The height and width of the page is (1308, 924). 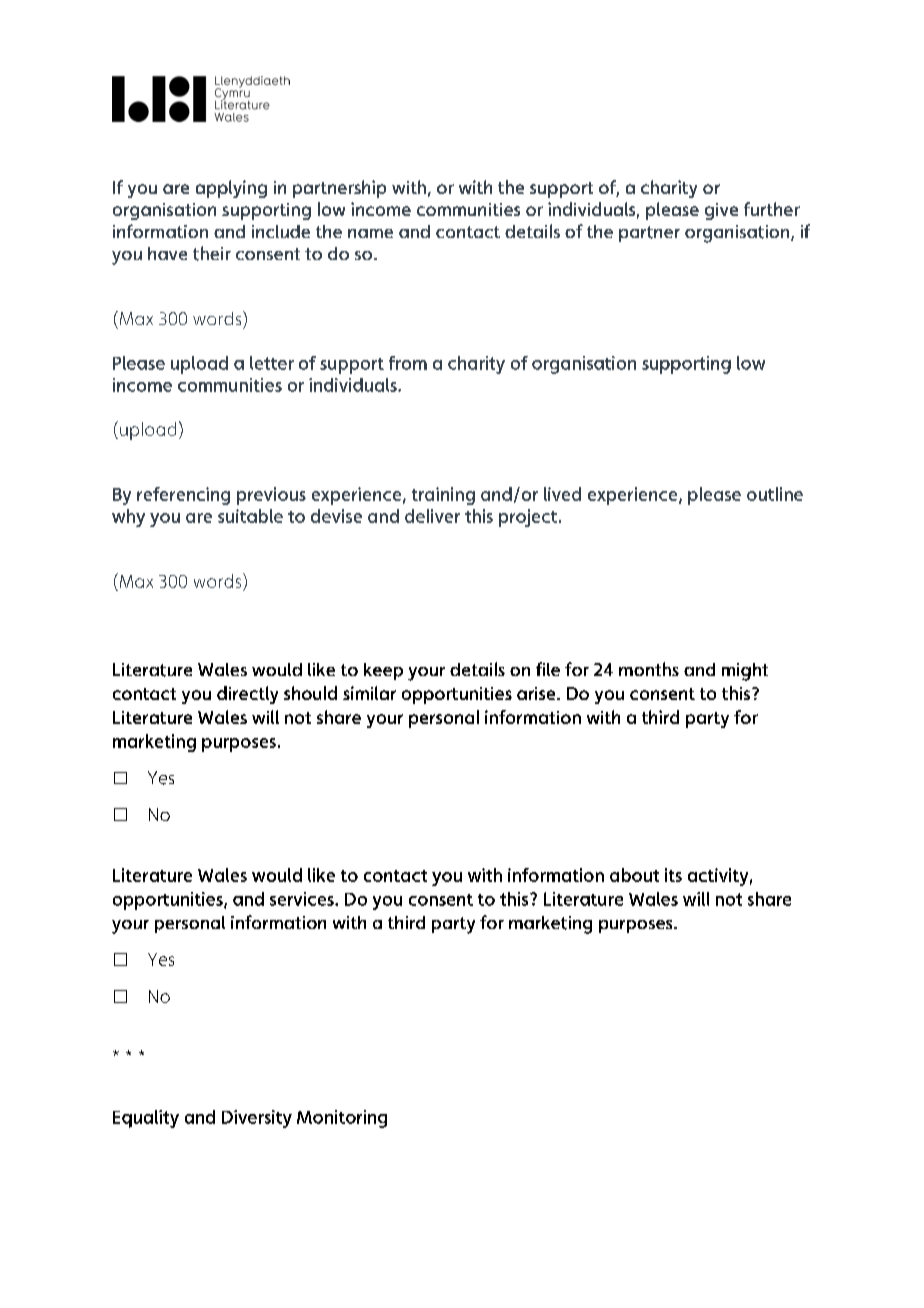 What do you see at coordinates (443, 496) in the page?
I see `training` at bounding box center [443, 496].
